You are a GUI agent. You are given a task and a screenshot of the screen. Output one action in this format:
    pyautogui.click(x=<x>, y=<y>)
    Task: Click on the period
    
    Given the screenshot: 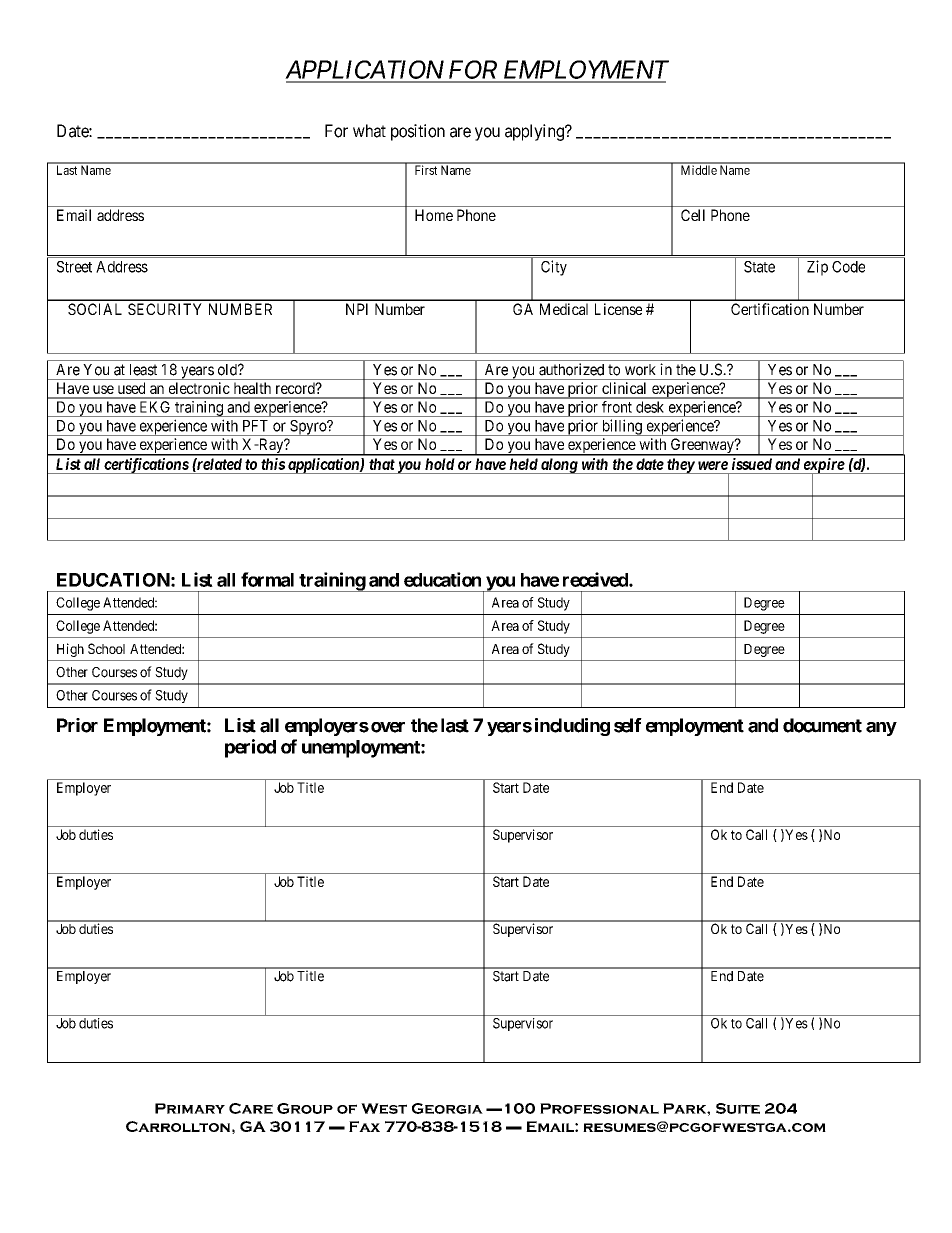 What is the action you would take?
    pyautogui.click(x=250, y=748)
